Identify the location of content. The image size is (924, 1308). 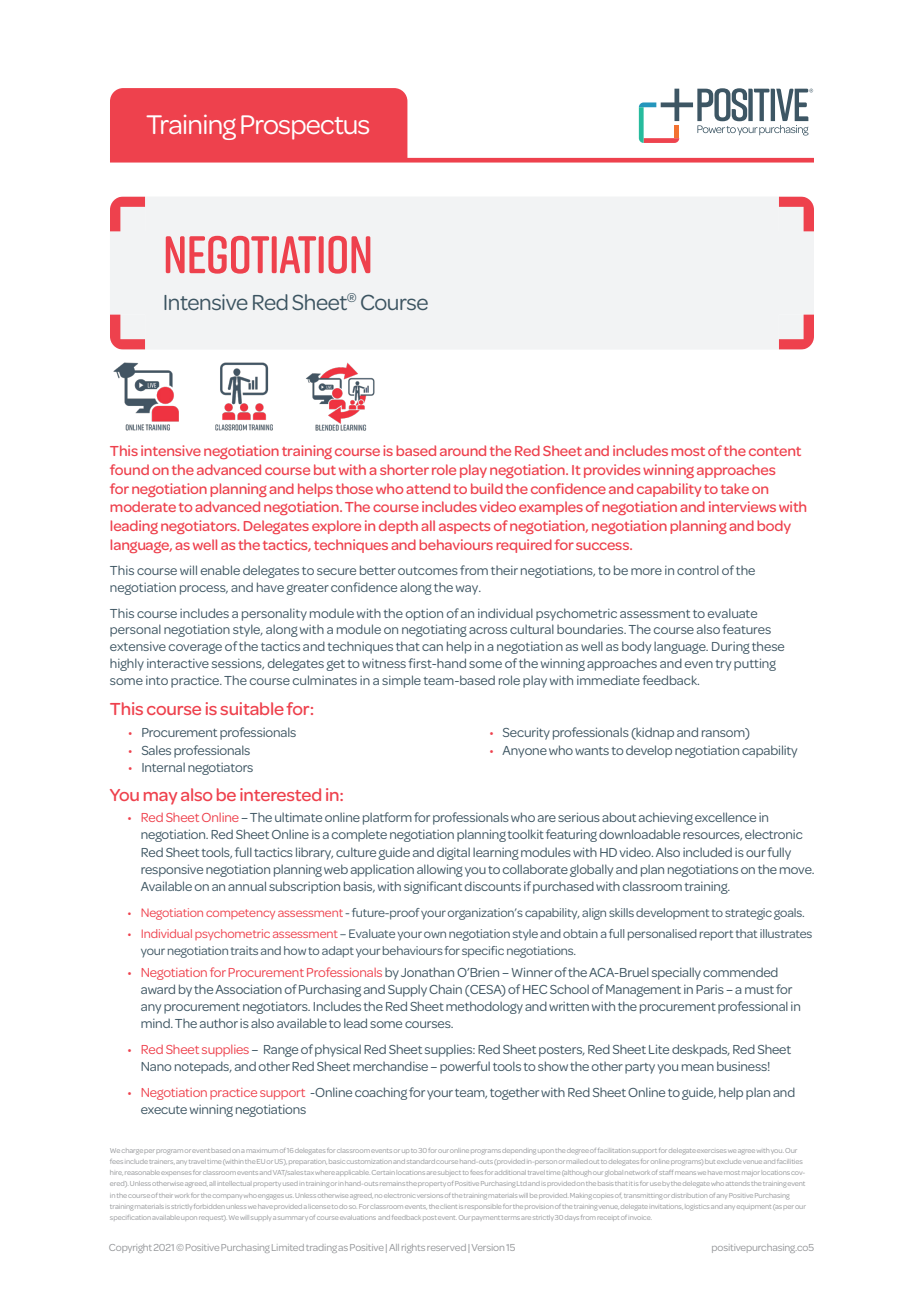
(775, 451).
